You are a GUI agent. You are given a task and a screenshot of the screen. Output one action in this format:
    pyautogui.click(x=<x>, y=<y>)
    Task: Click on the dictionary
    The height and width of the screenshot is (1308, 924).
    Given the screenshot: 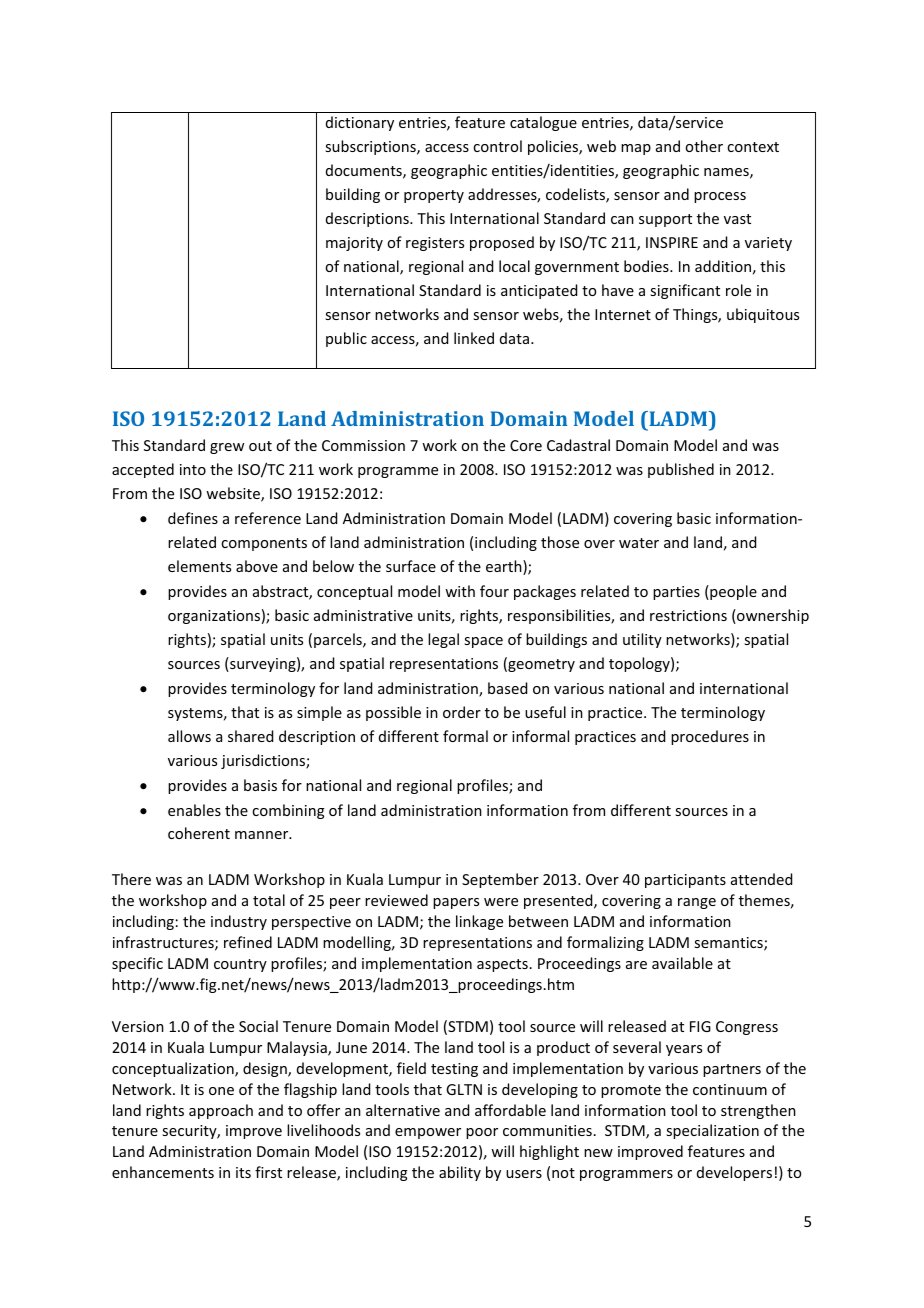 What is the action you would take?
    pyautogui.click(x=360, y=123)
